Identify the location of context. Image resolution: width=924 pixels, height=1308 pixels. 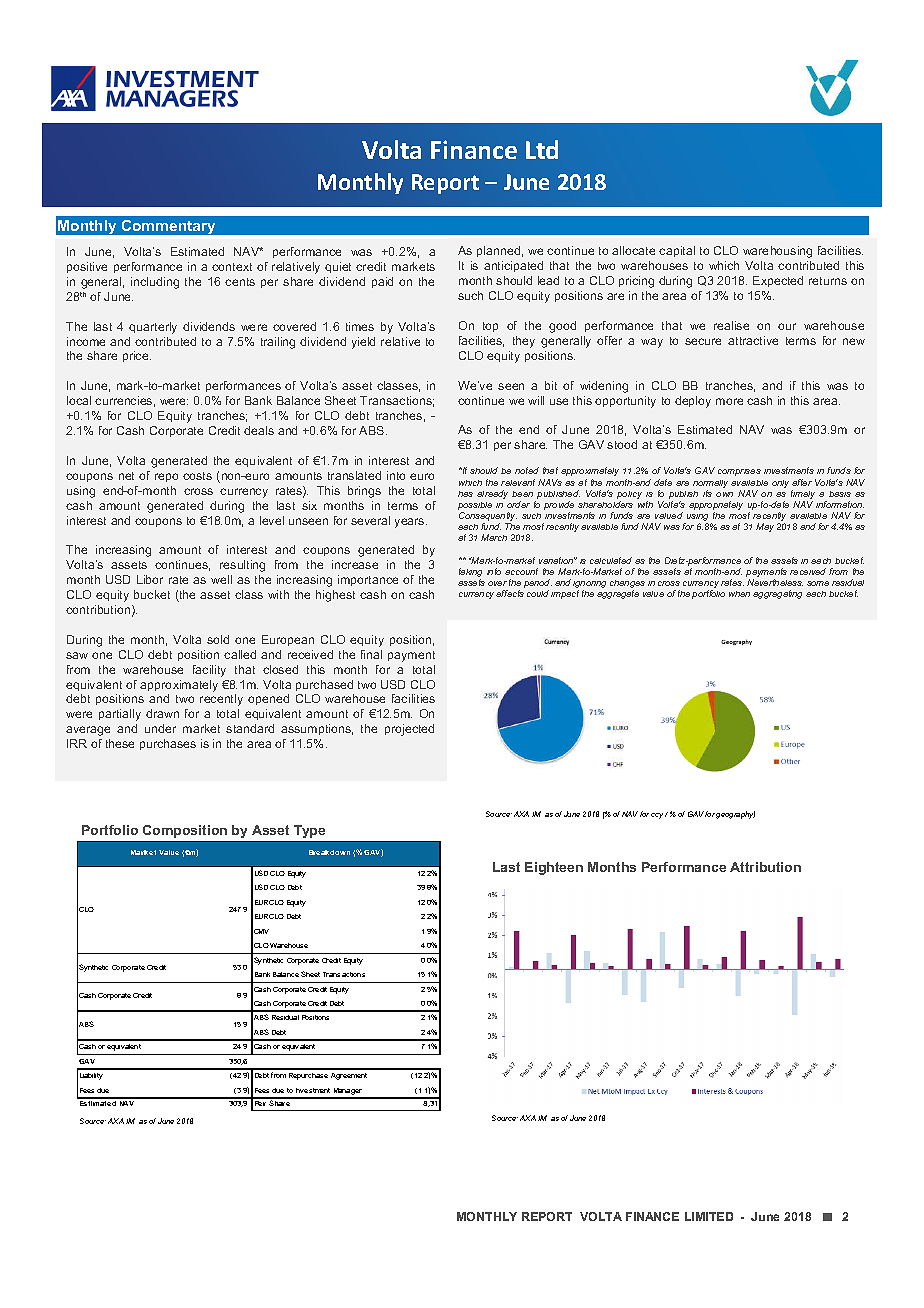
(232, 267).
